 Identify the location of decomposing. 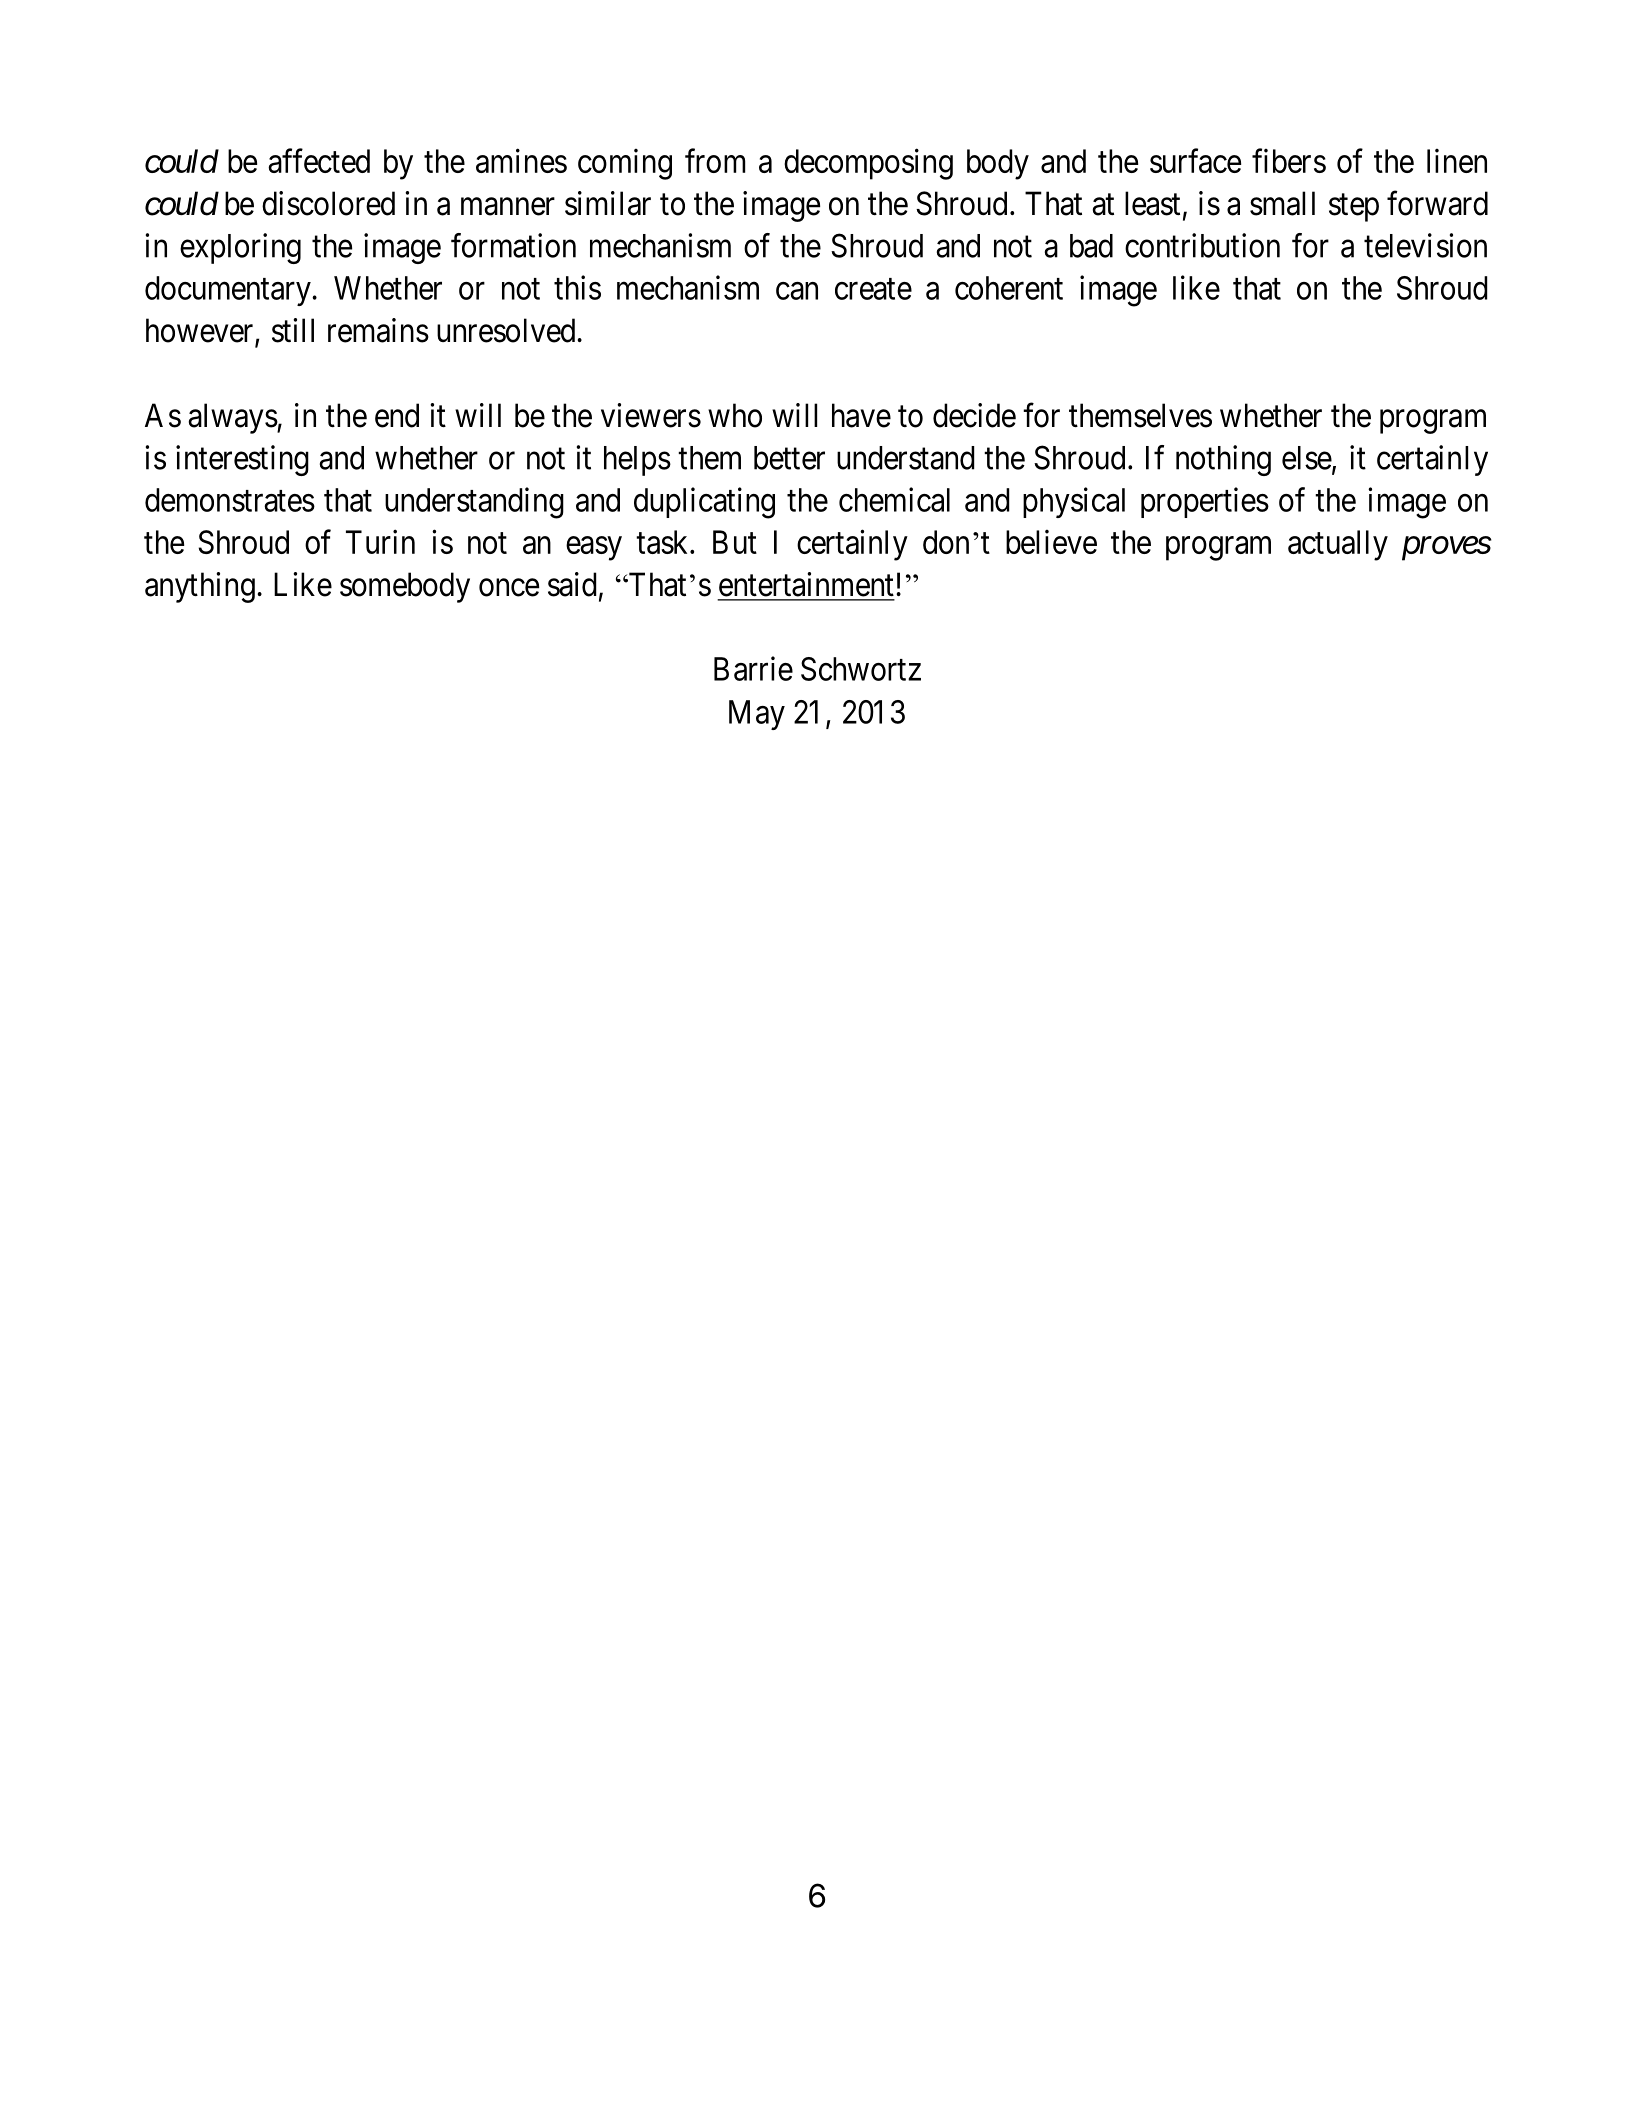
(868, 164).
